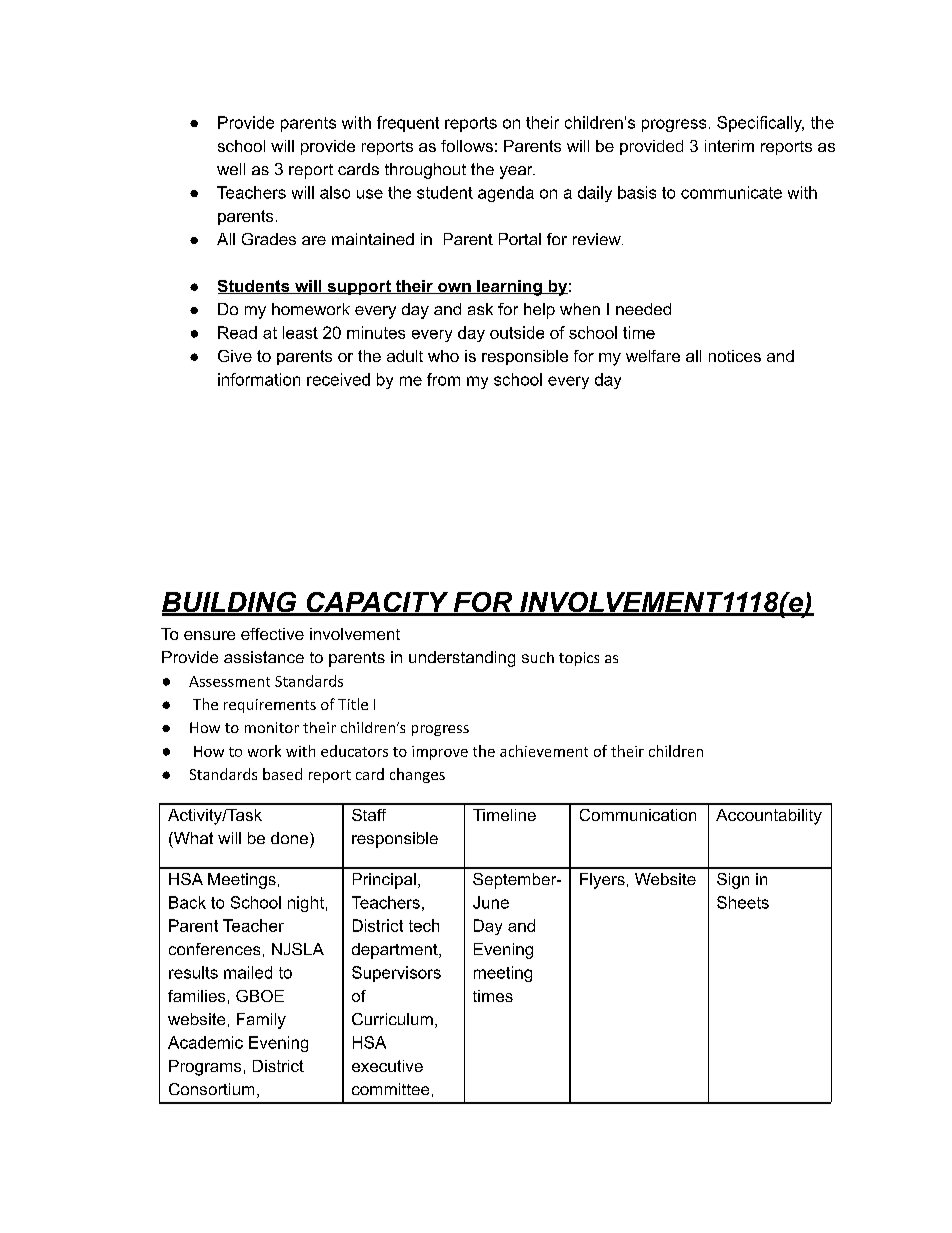 This image has height=1233, width=952. What do you see at coordinates (443, 379) in the image?
I see `from` at bounding box center [443, 379].
